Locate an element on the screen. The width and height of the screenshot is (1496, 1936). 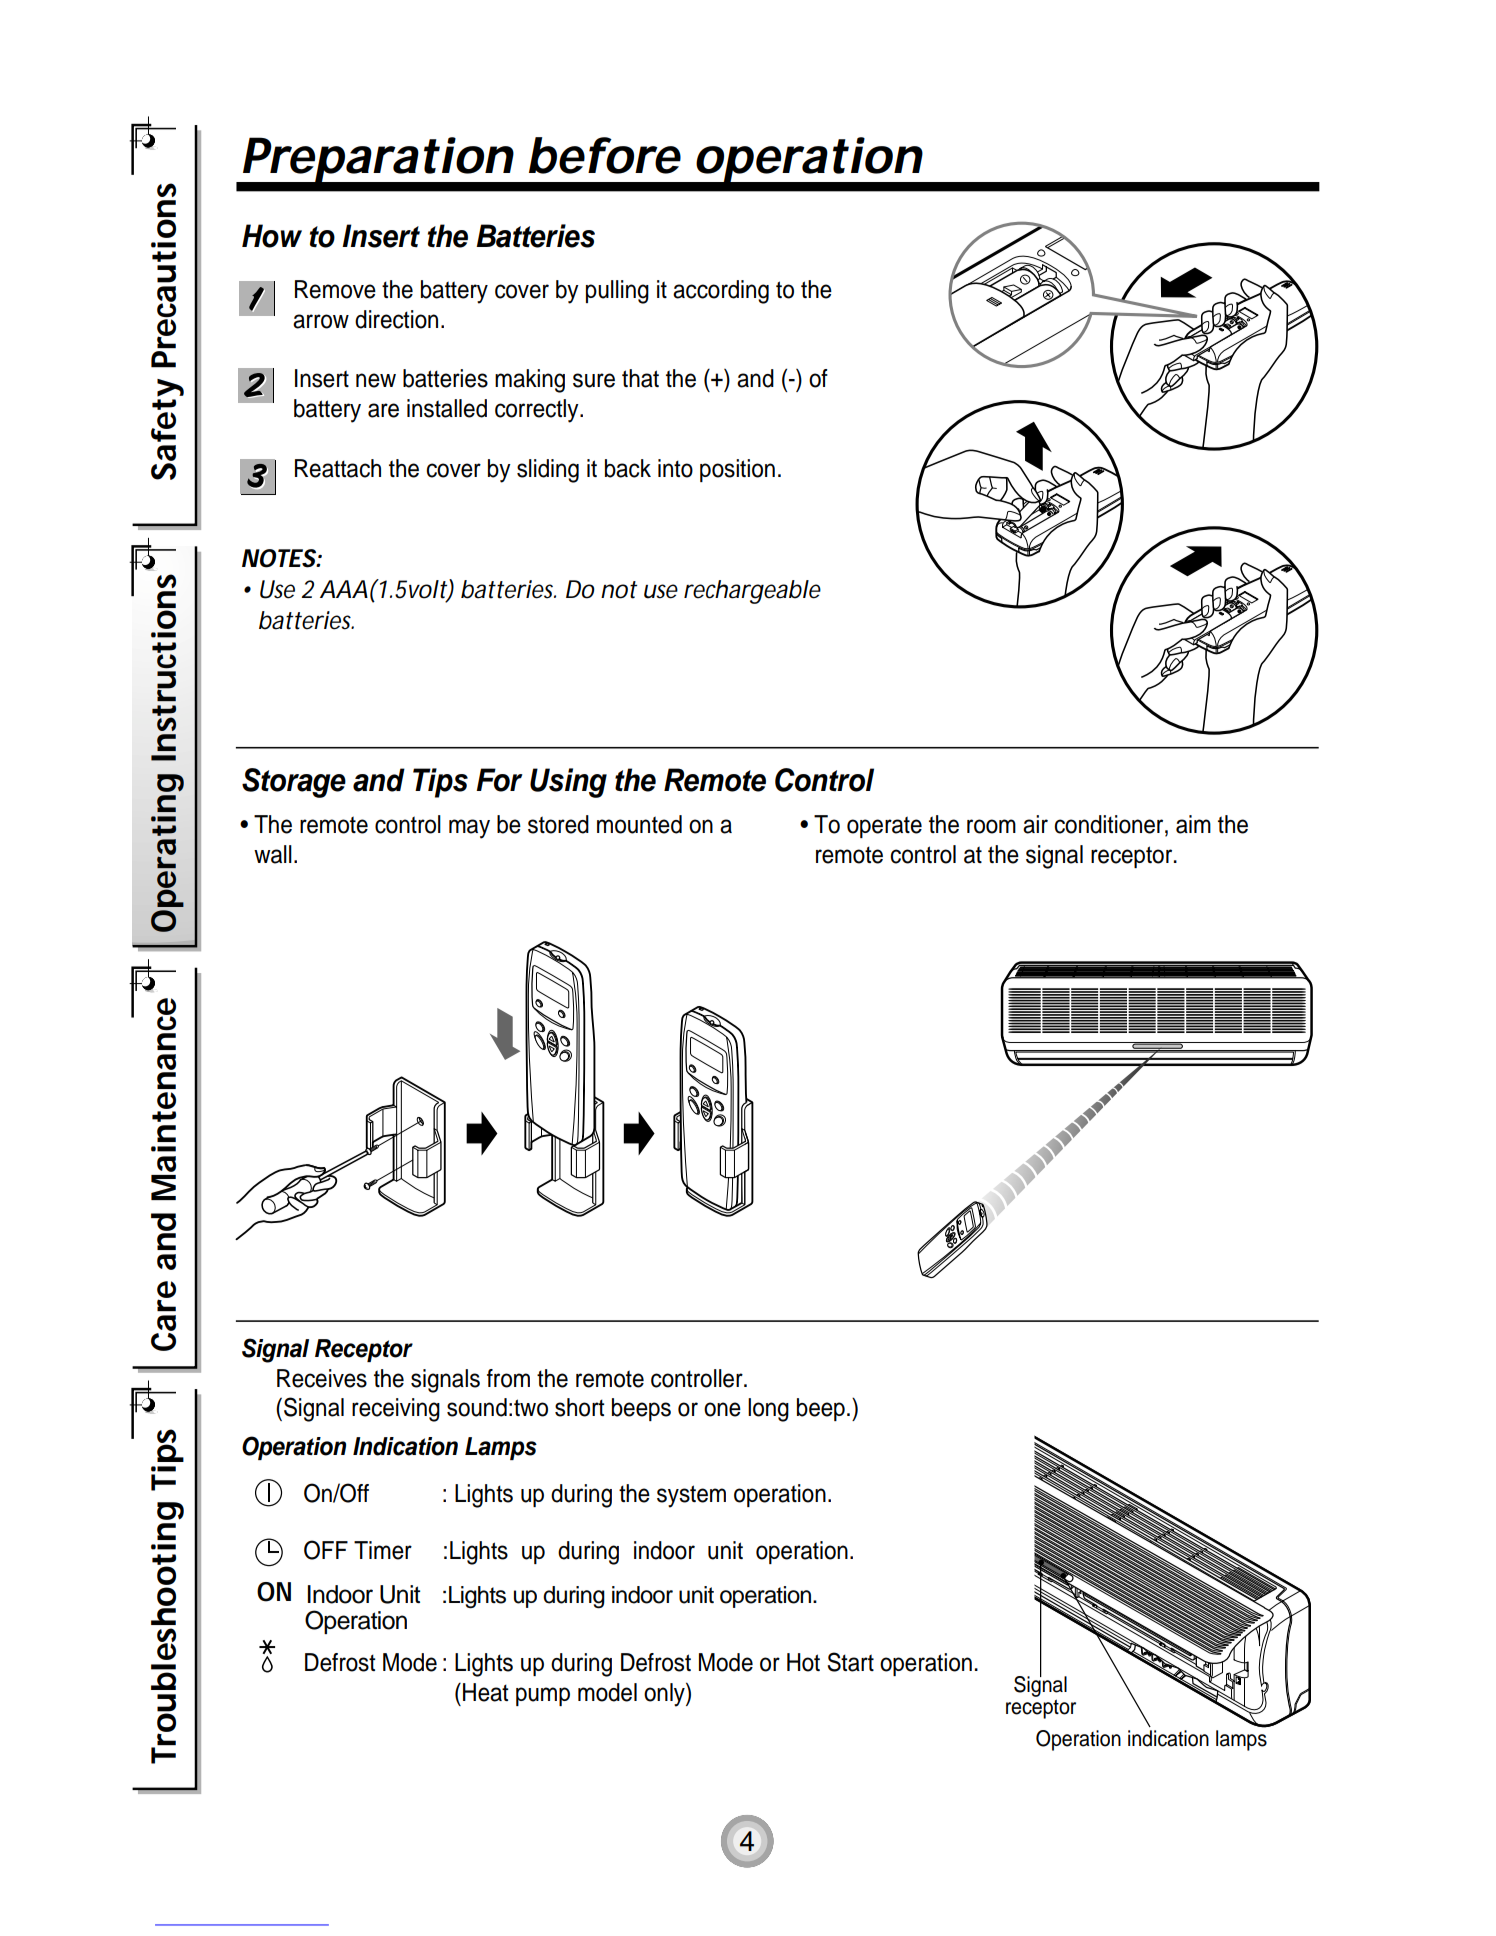
wall is located at coordinates (273, 854).
